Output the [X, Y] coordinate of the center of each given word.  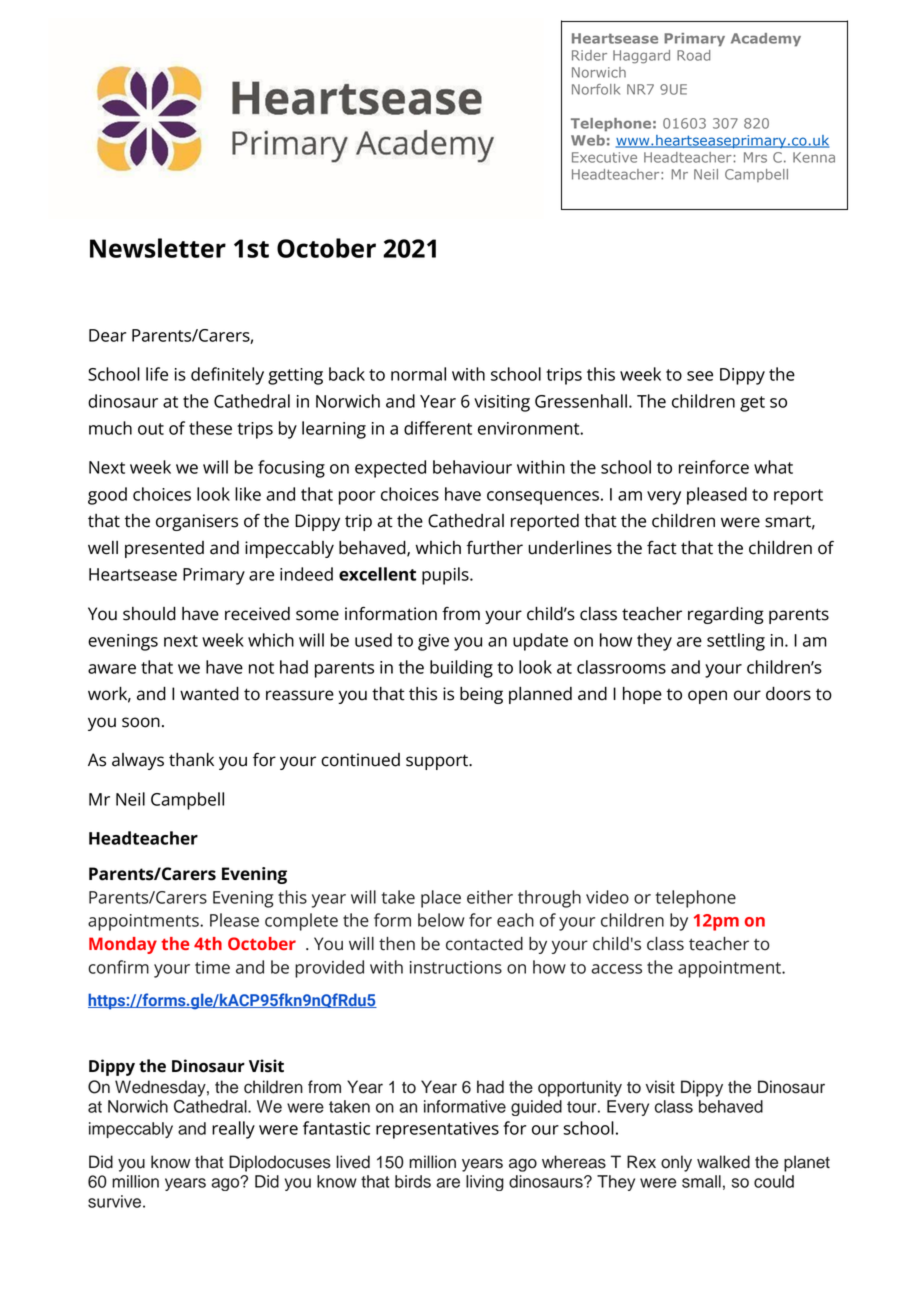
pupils [446, 576]
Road [693, 55]
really [233, 1130]
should [149, 614]
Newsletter [158, 248]
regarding [726, 615]
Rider [589, 55]
